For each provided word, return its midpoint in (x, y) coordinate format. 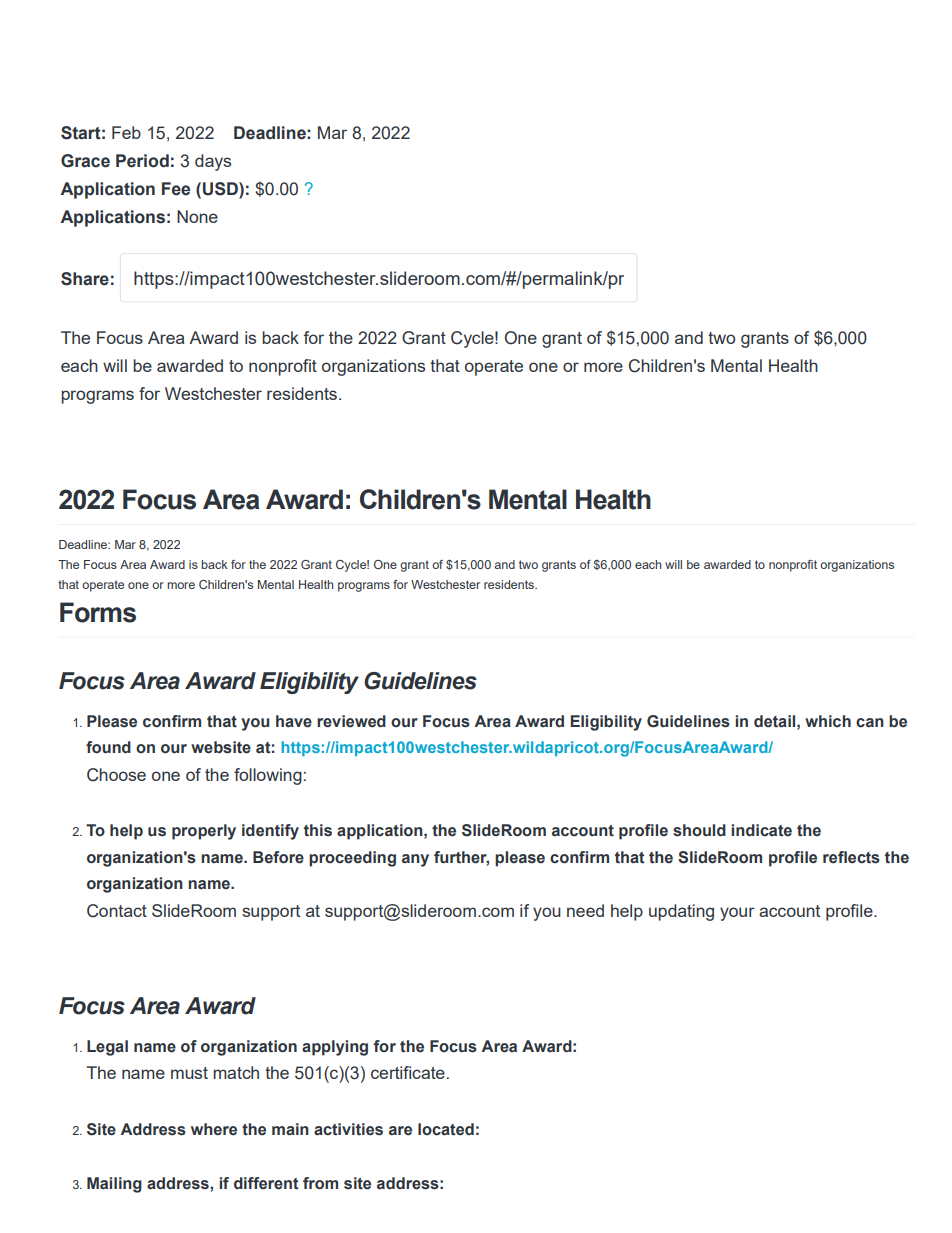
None (197, 216)
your (737, 914)
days (213, 162)
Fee (176, 189)
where (214, 1129)
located (446, 1129)
